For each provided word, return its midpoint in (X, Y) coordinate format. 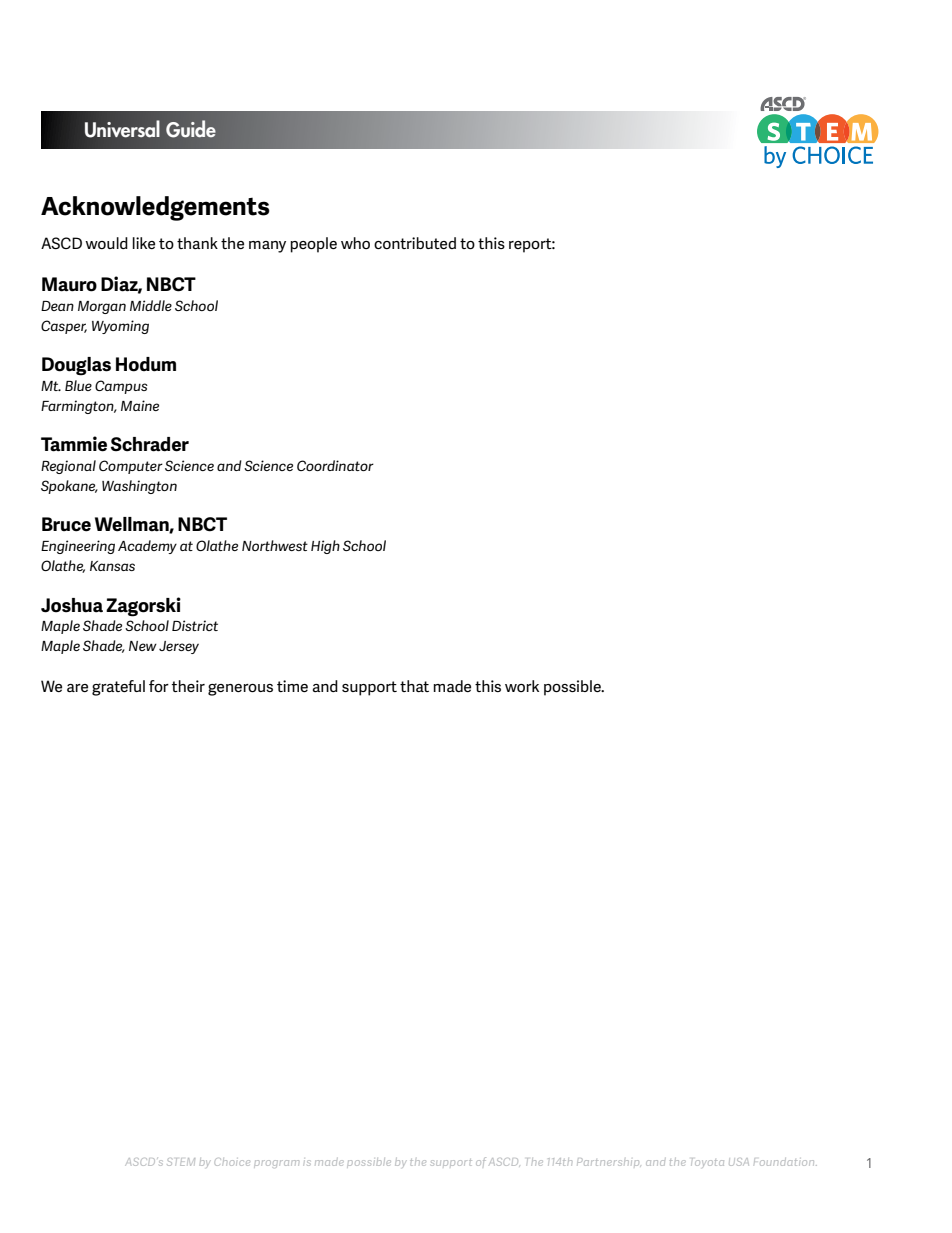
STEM (181, 1162)
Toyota (707, 1163)
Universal (122, 129)
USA (739, 1162)
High (325, 547)
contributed (415, 243)
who (355, 243)
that (414, 686)
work (522, 686)
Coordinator (335, 465)
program (276, 1164)
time (292, 686)
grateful (118, 688)
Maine (140, 405)
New (143, 646)
